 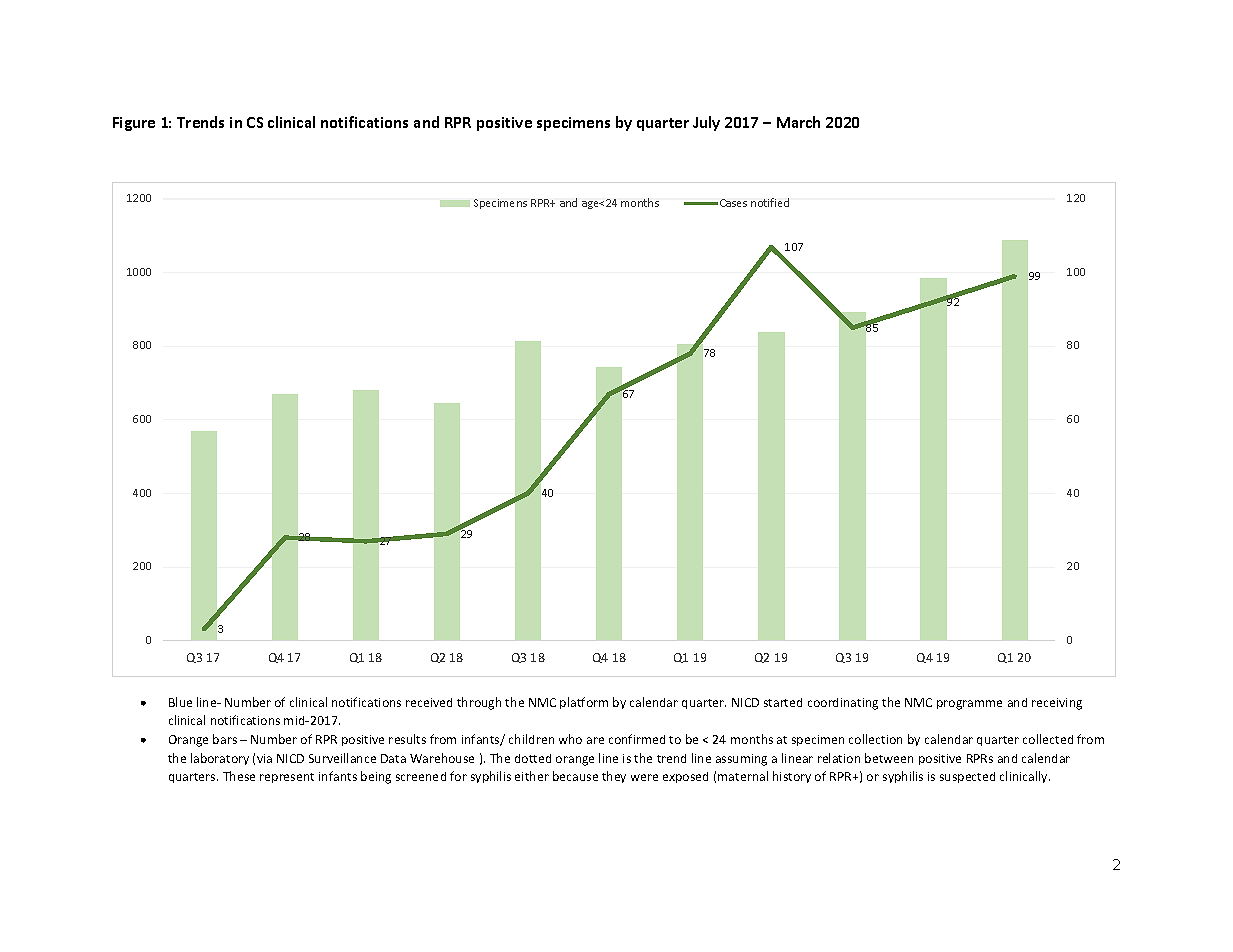 What do you see at coordinates (969, 705) in the screenshot?
I see `programme` at bounding box center [969, 705].
